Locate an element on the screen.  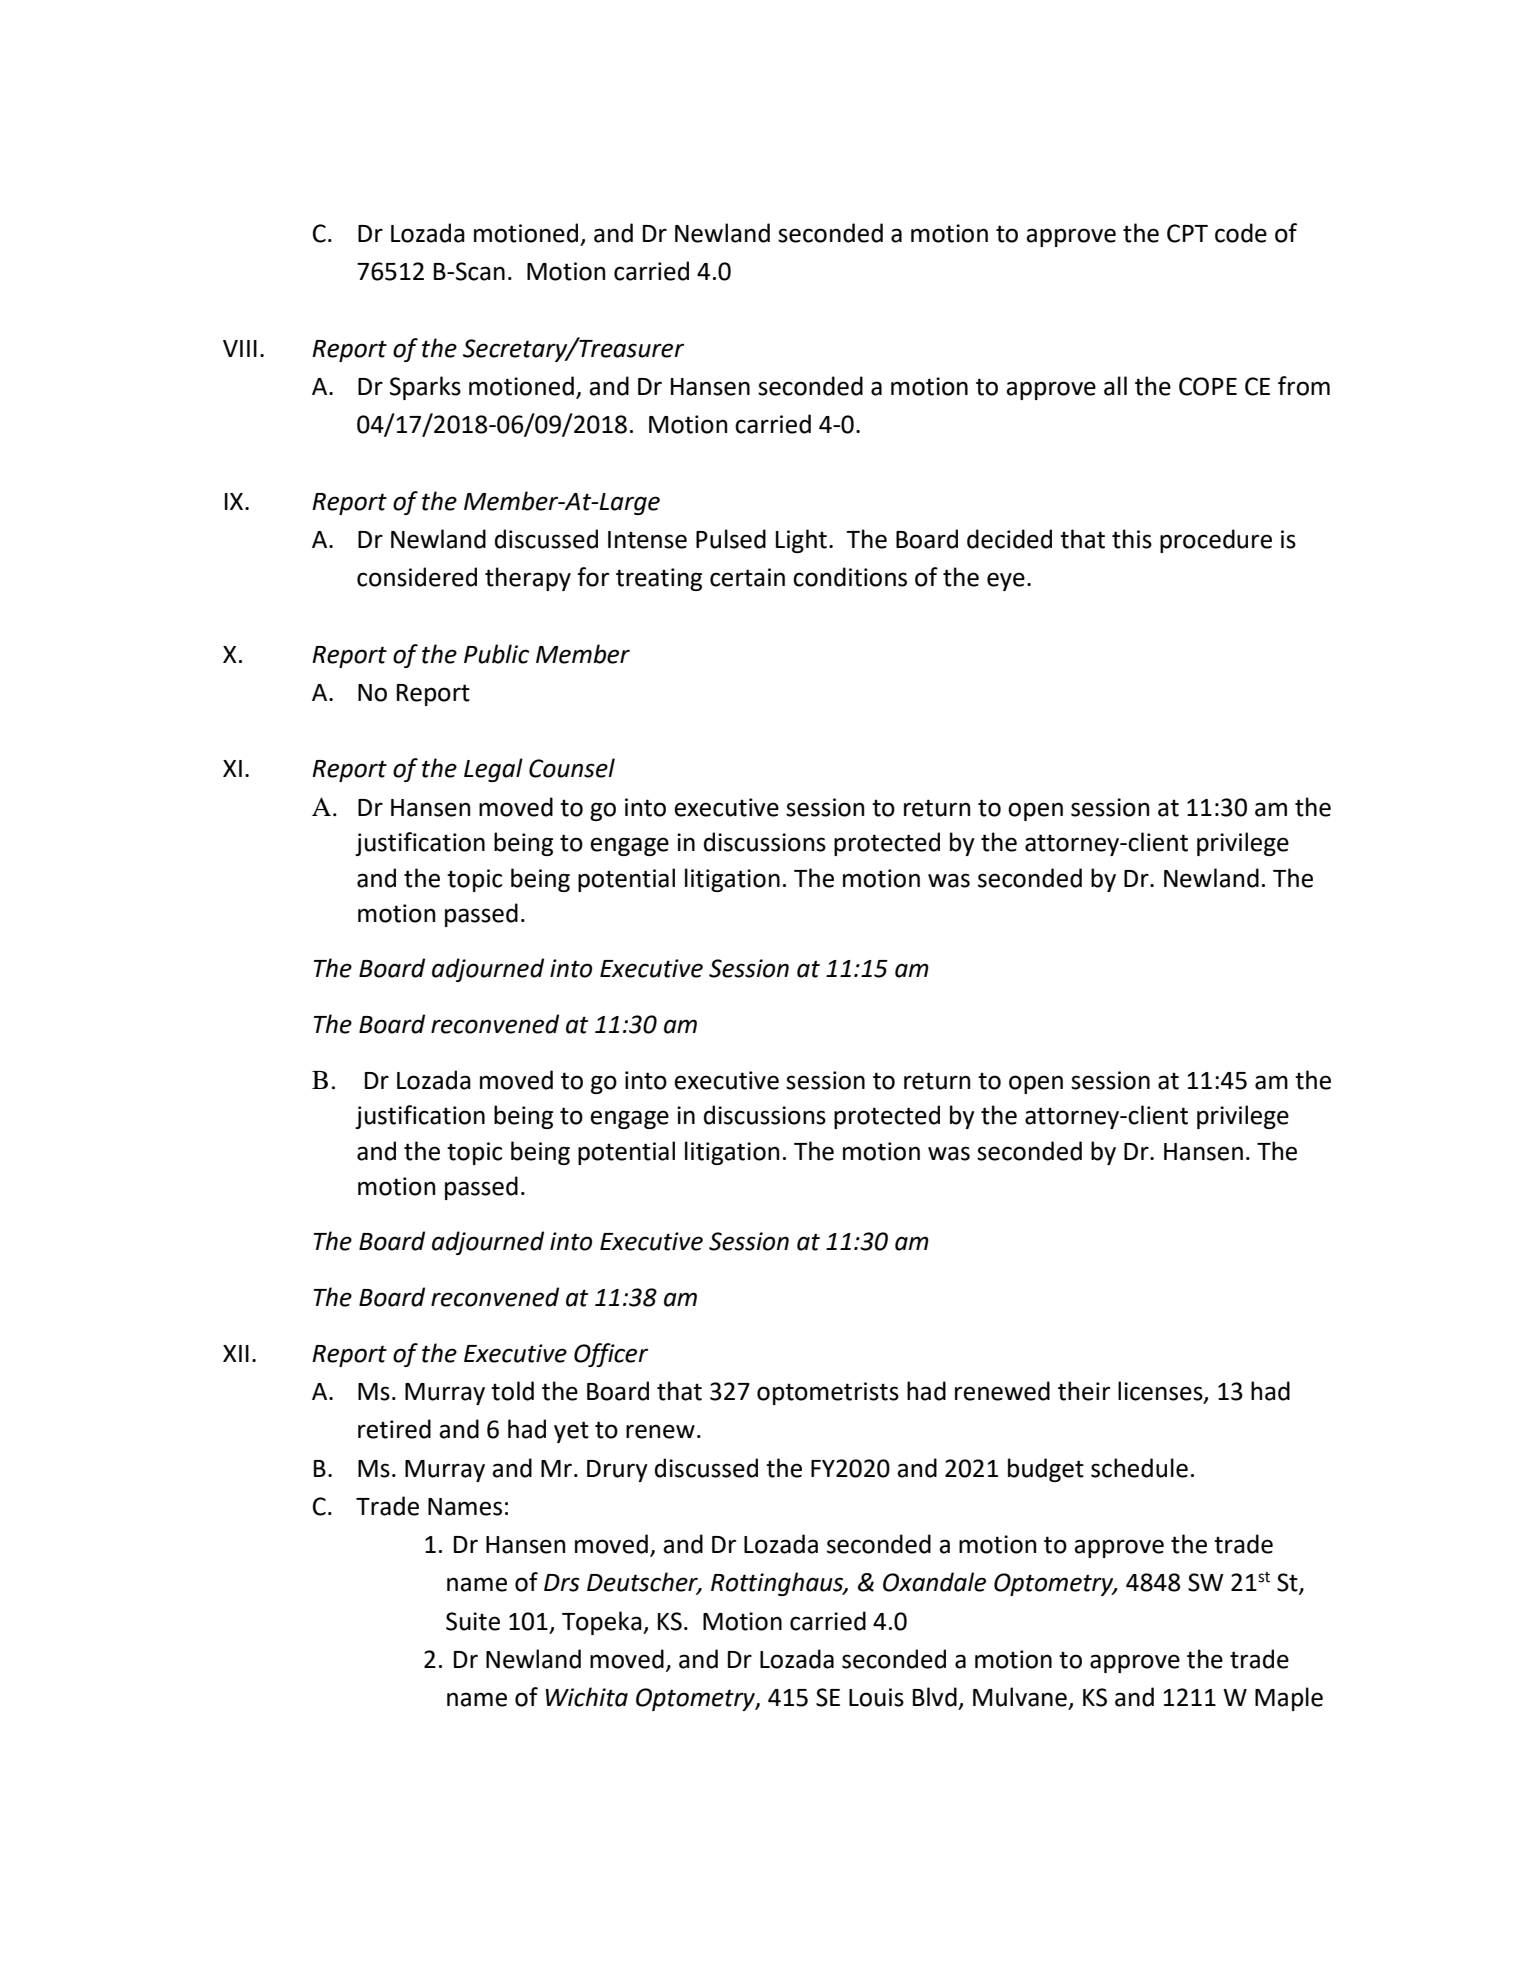
Louis is located at coordinates (876, 1697).
